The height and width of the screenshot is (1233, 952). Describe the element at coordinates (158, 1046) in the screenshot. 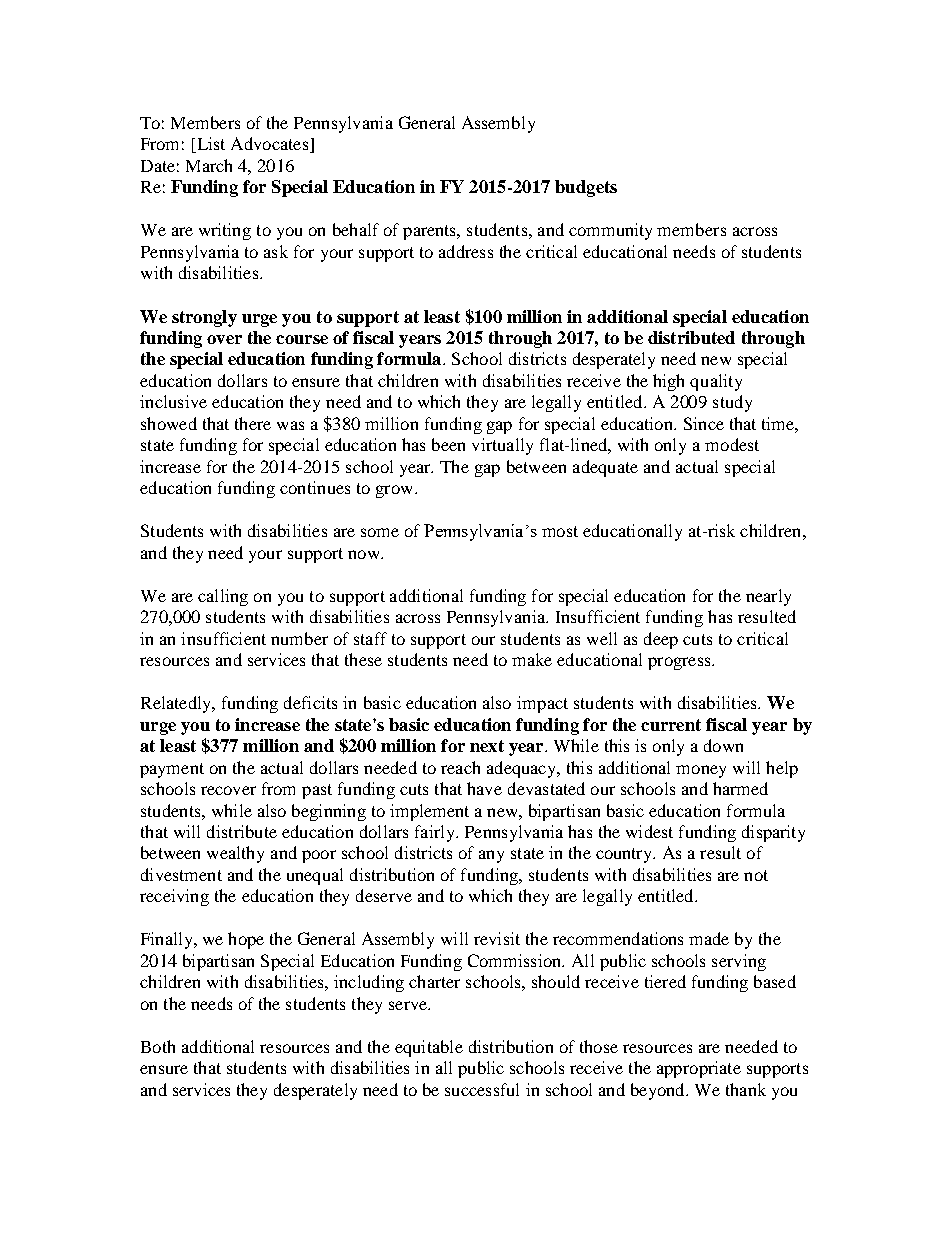

I see `Both` at that location.
